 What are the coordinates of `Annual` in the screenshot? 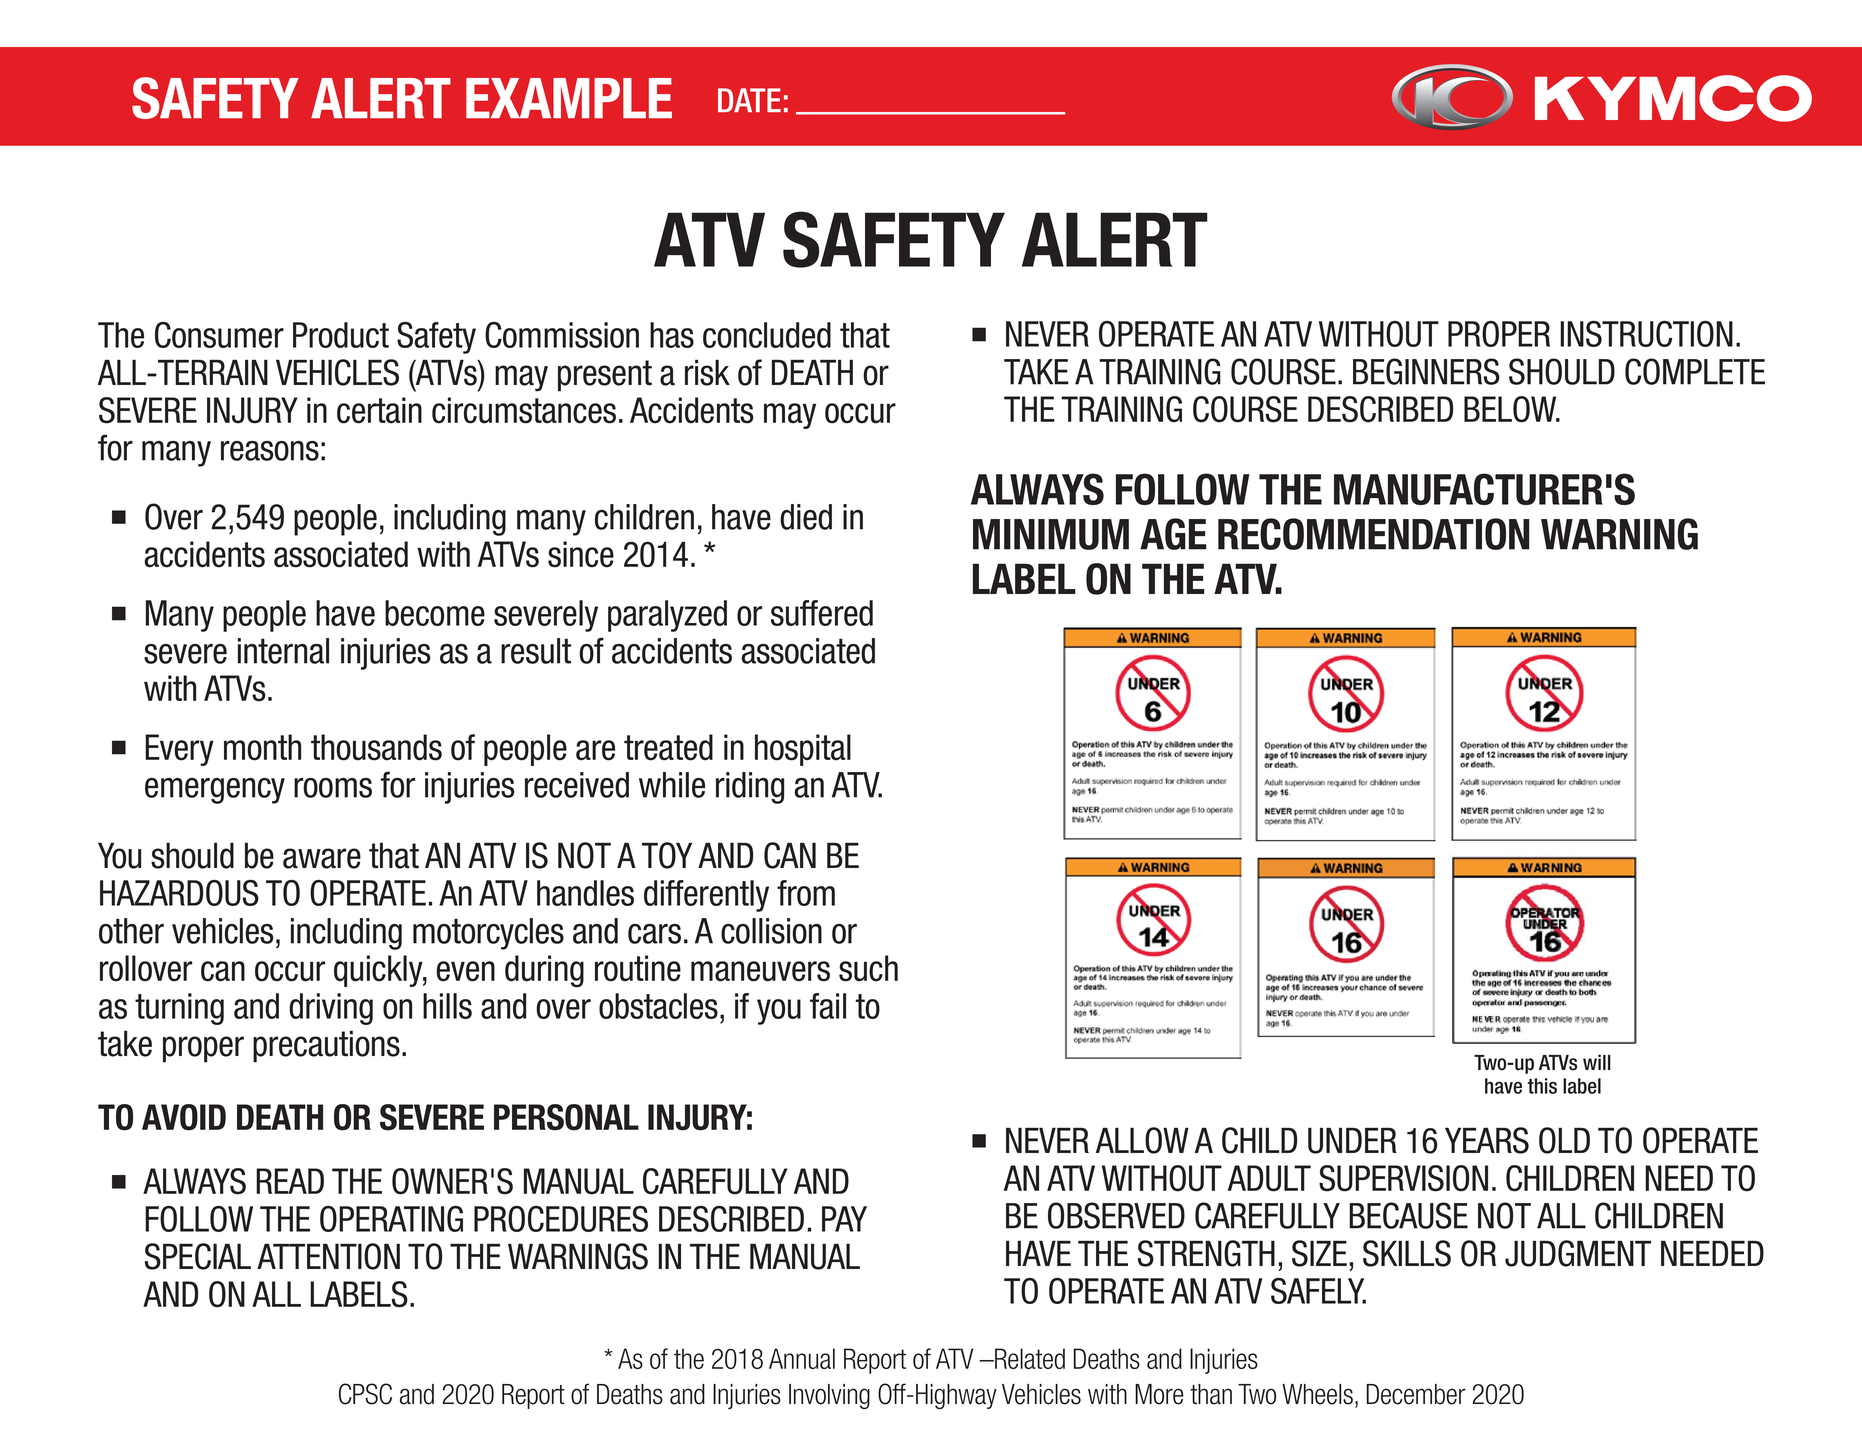 It's located at (802, 1358).
